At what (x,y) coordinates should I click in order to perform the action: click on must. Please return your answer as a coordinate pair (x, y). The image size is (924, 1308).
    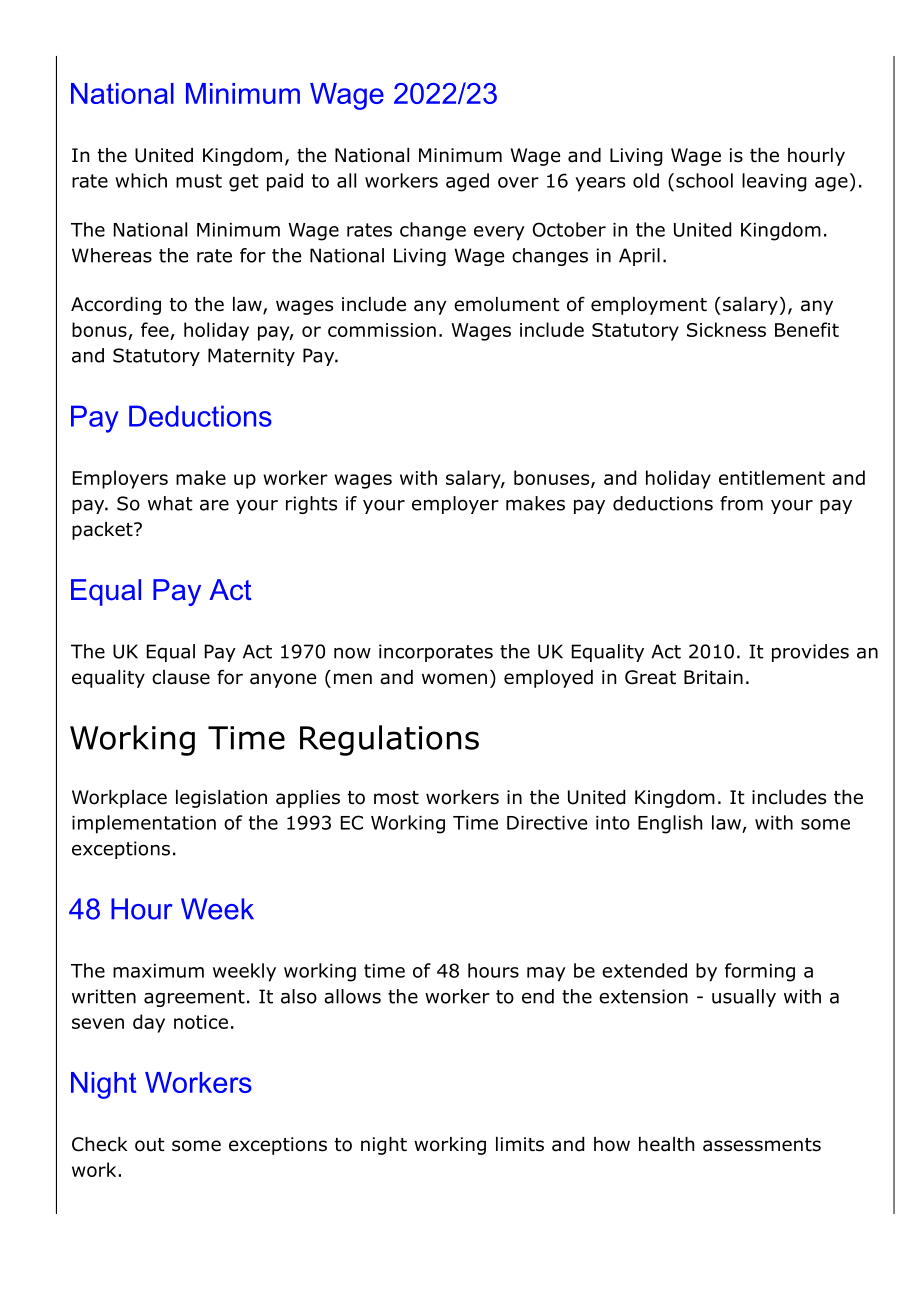
    Looking at the image, I should click on (199, 181).
